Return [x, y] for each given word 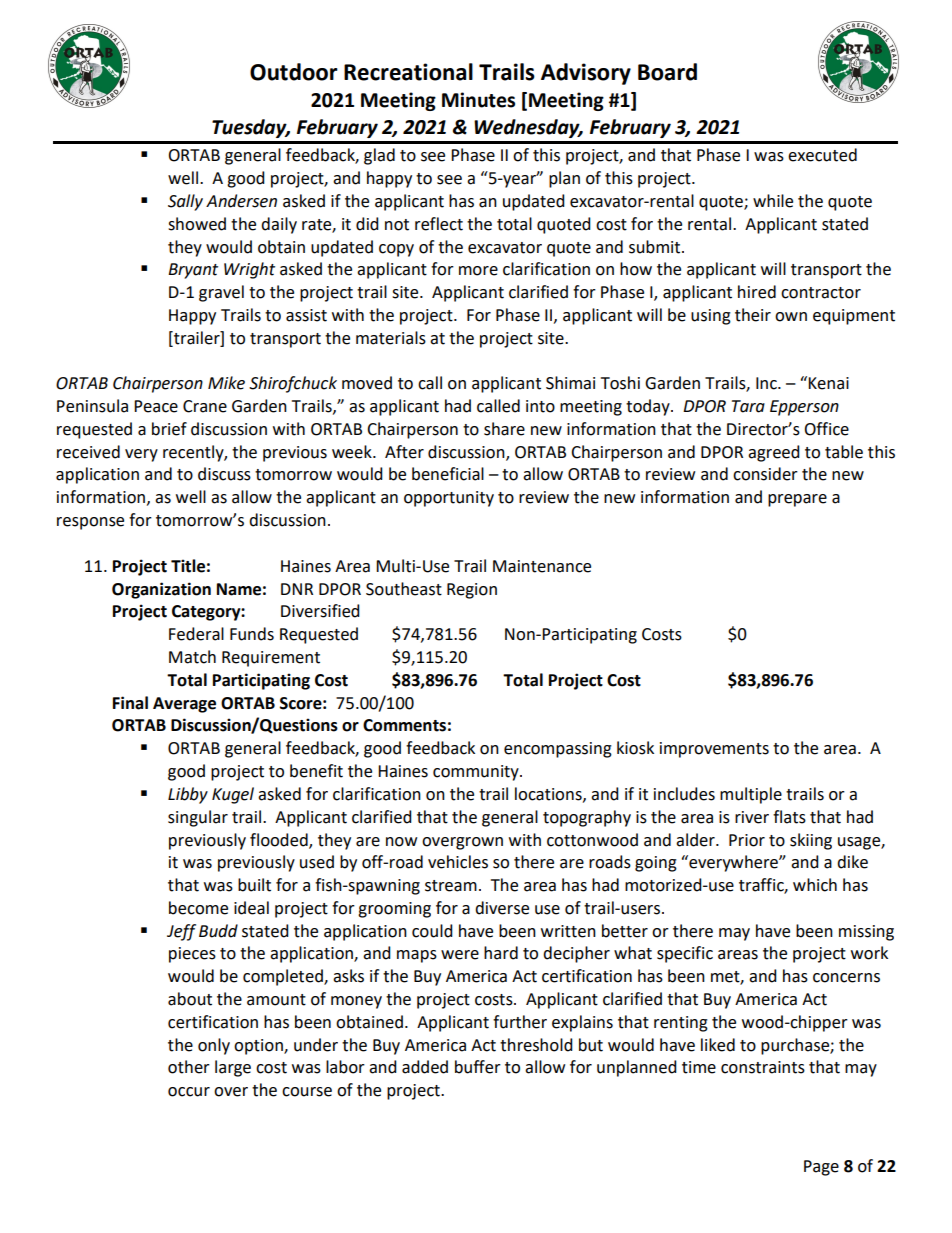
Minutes [478, 100]
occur [189, 1092]
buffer [478, 1067]
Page [821, 1168]
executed [822, 155]
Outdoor [294, 72]
